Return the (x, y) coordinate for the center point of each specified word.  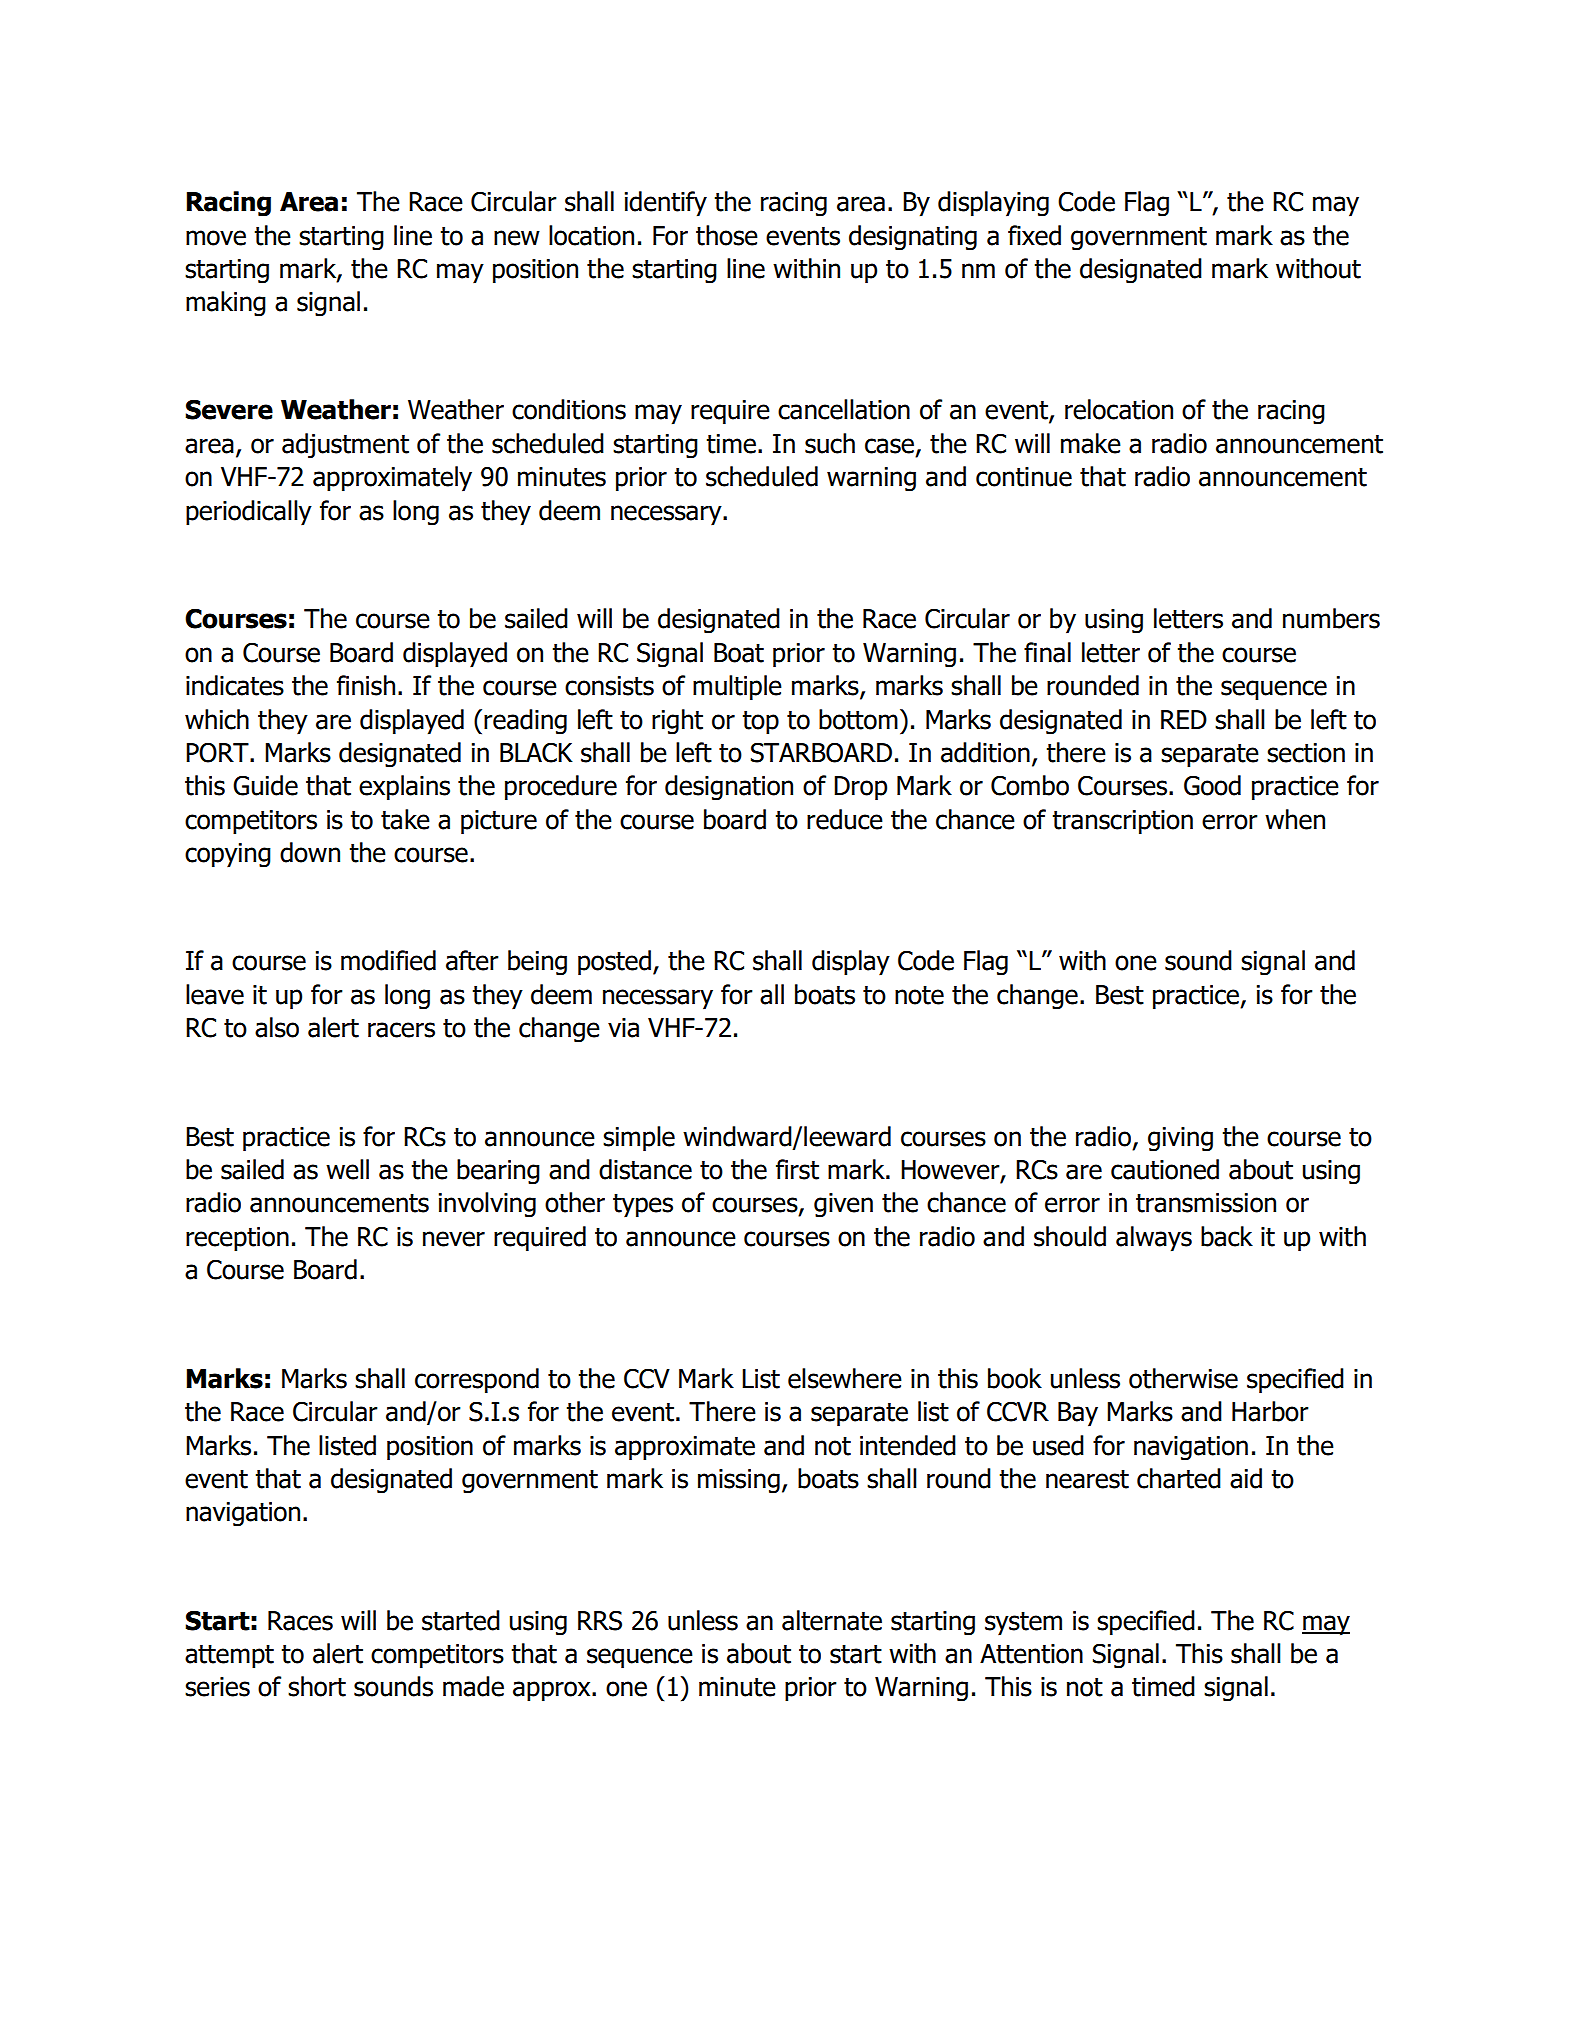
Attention (1031, 1654)
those (727, 235)
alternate (832, 1620)
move (216, 238)
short (317, 1686)
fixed (1034, 235)
